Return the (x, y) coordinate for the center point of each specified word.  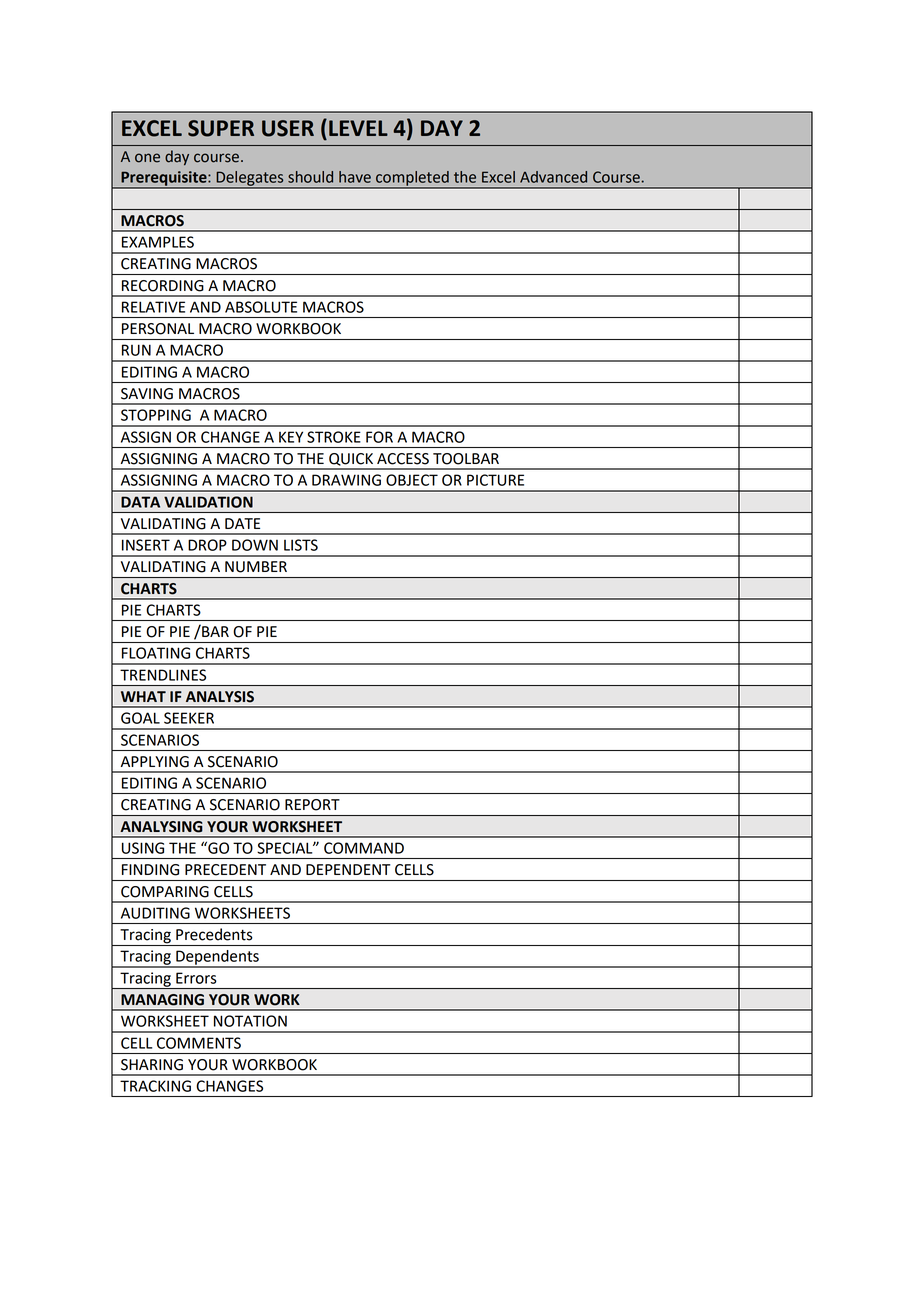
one (147, 158)
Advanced (553, 177)
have (355, 177)
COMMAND (364, 848)
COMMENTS (199, 1043)
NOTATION (250, 1021)
